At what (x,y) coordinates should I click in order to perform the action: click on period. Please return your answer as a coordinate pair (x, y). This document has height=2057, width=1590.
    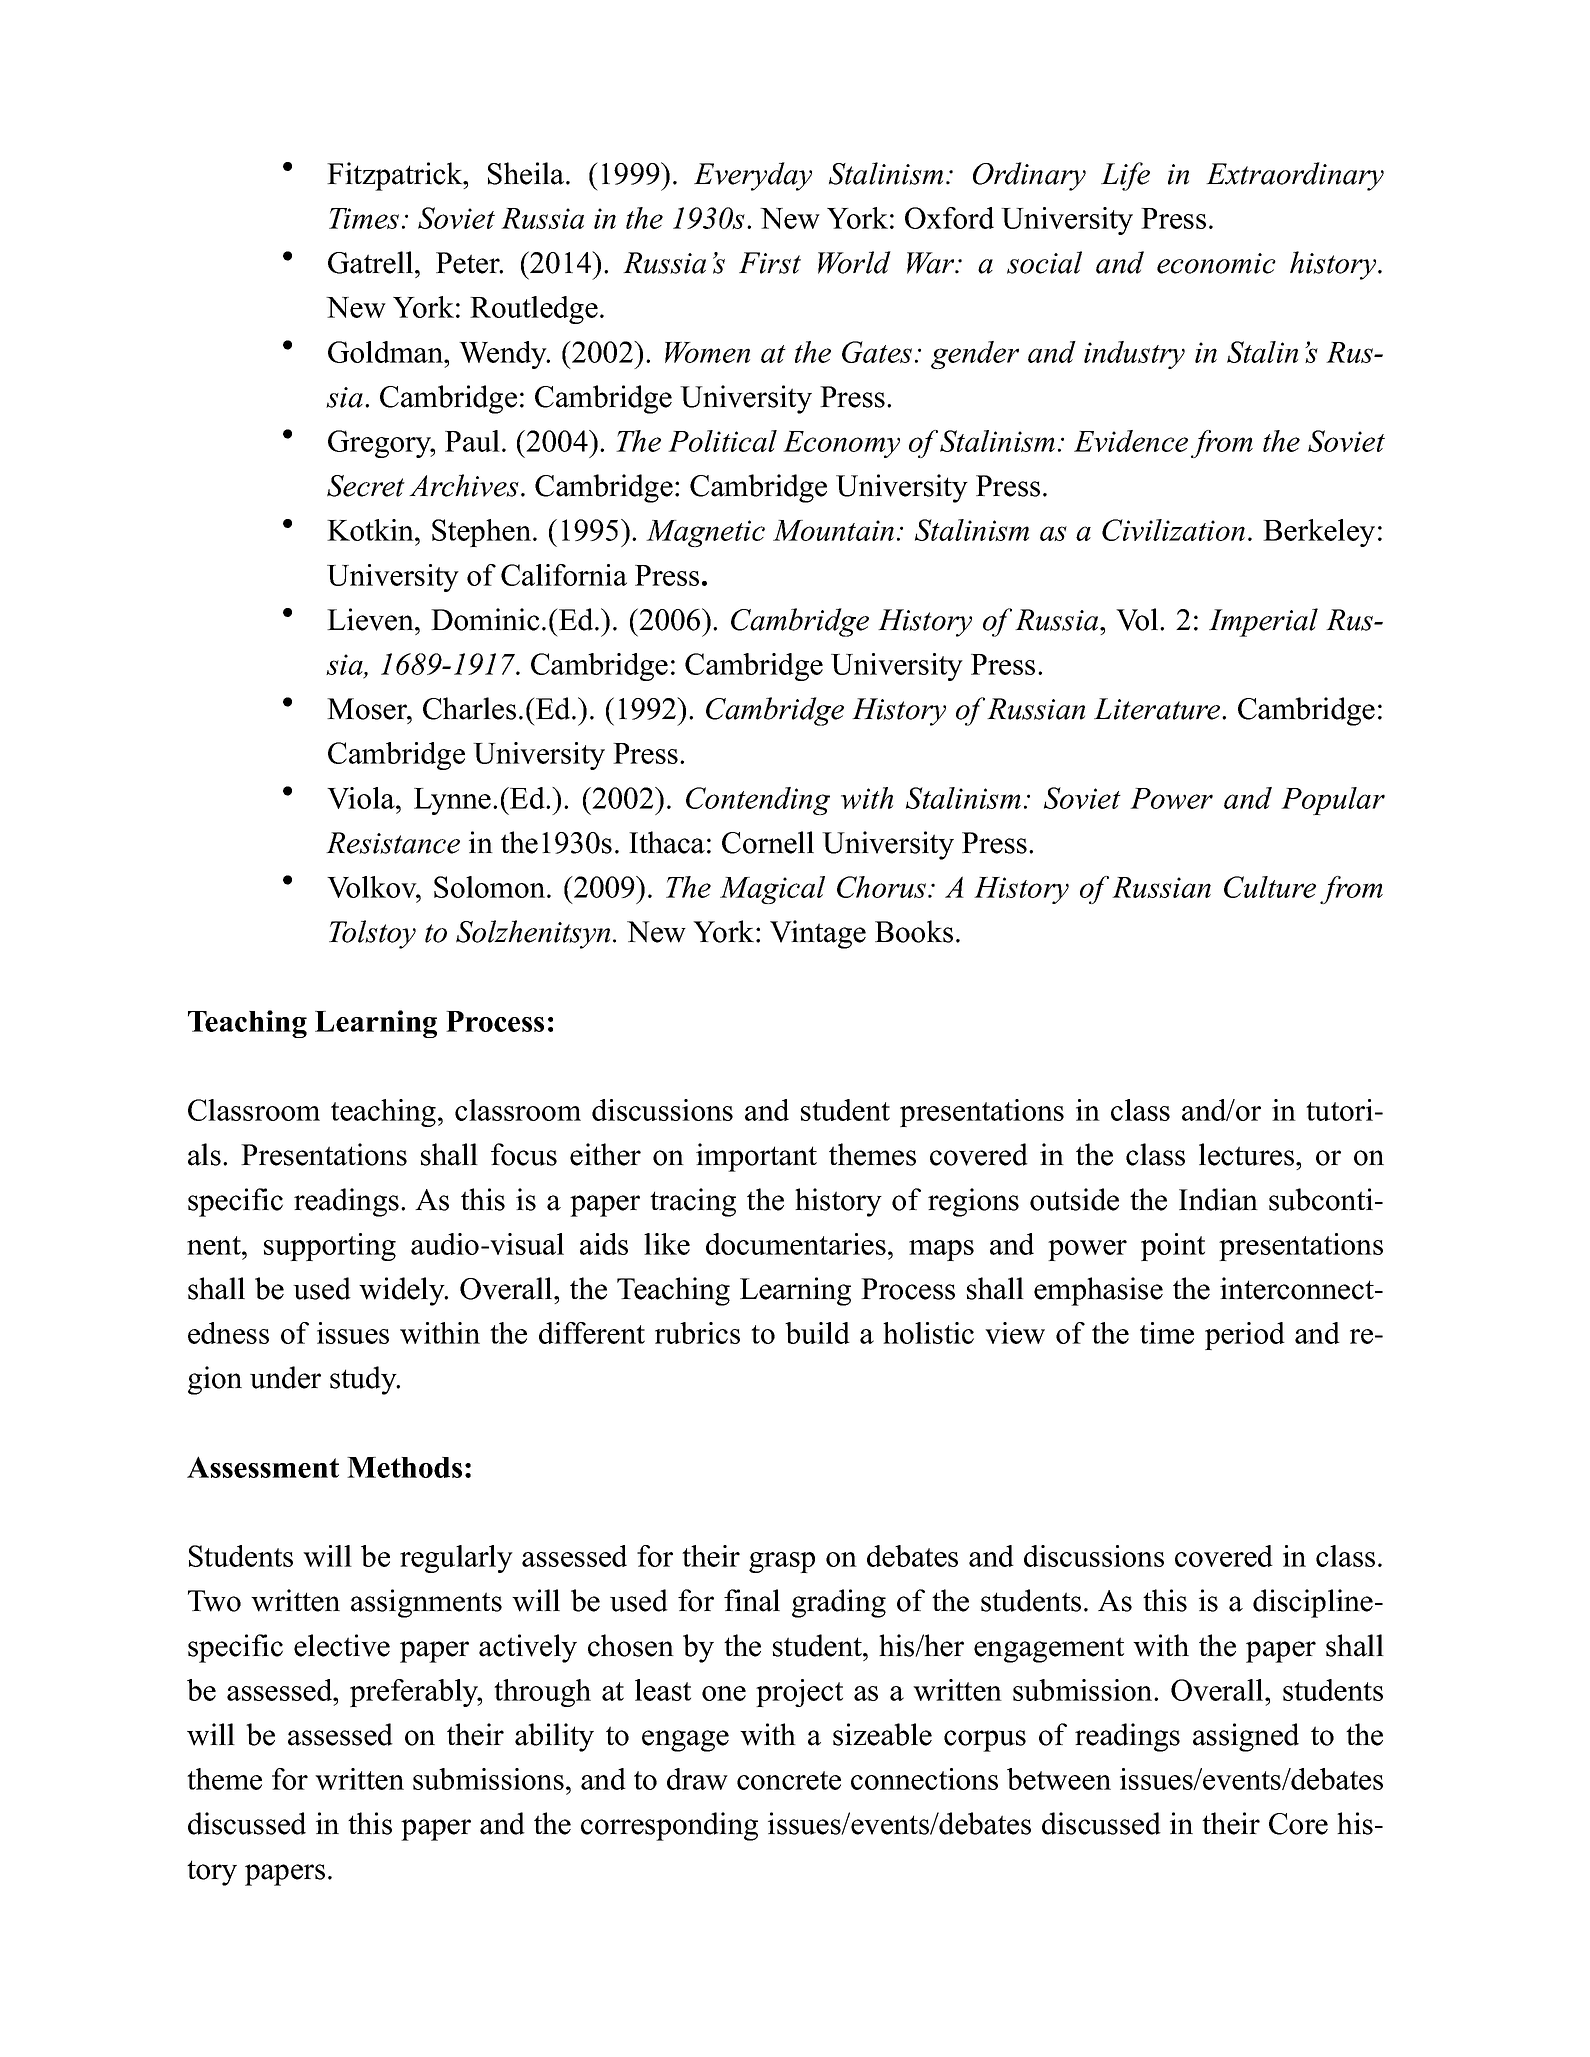
    Looking at the image, I should click on (1245, 1336).
